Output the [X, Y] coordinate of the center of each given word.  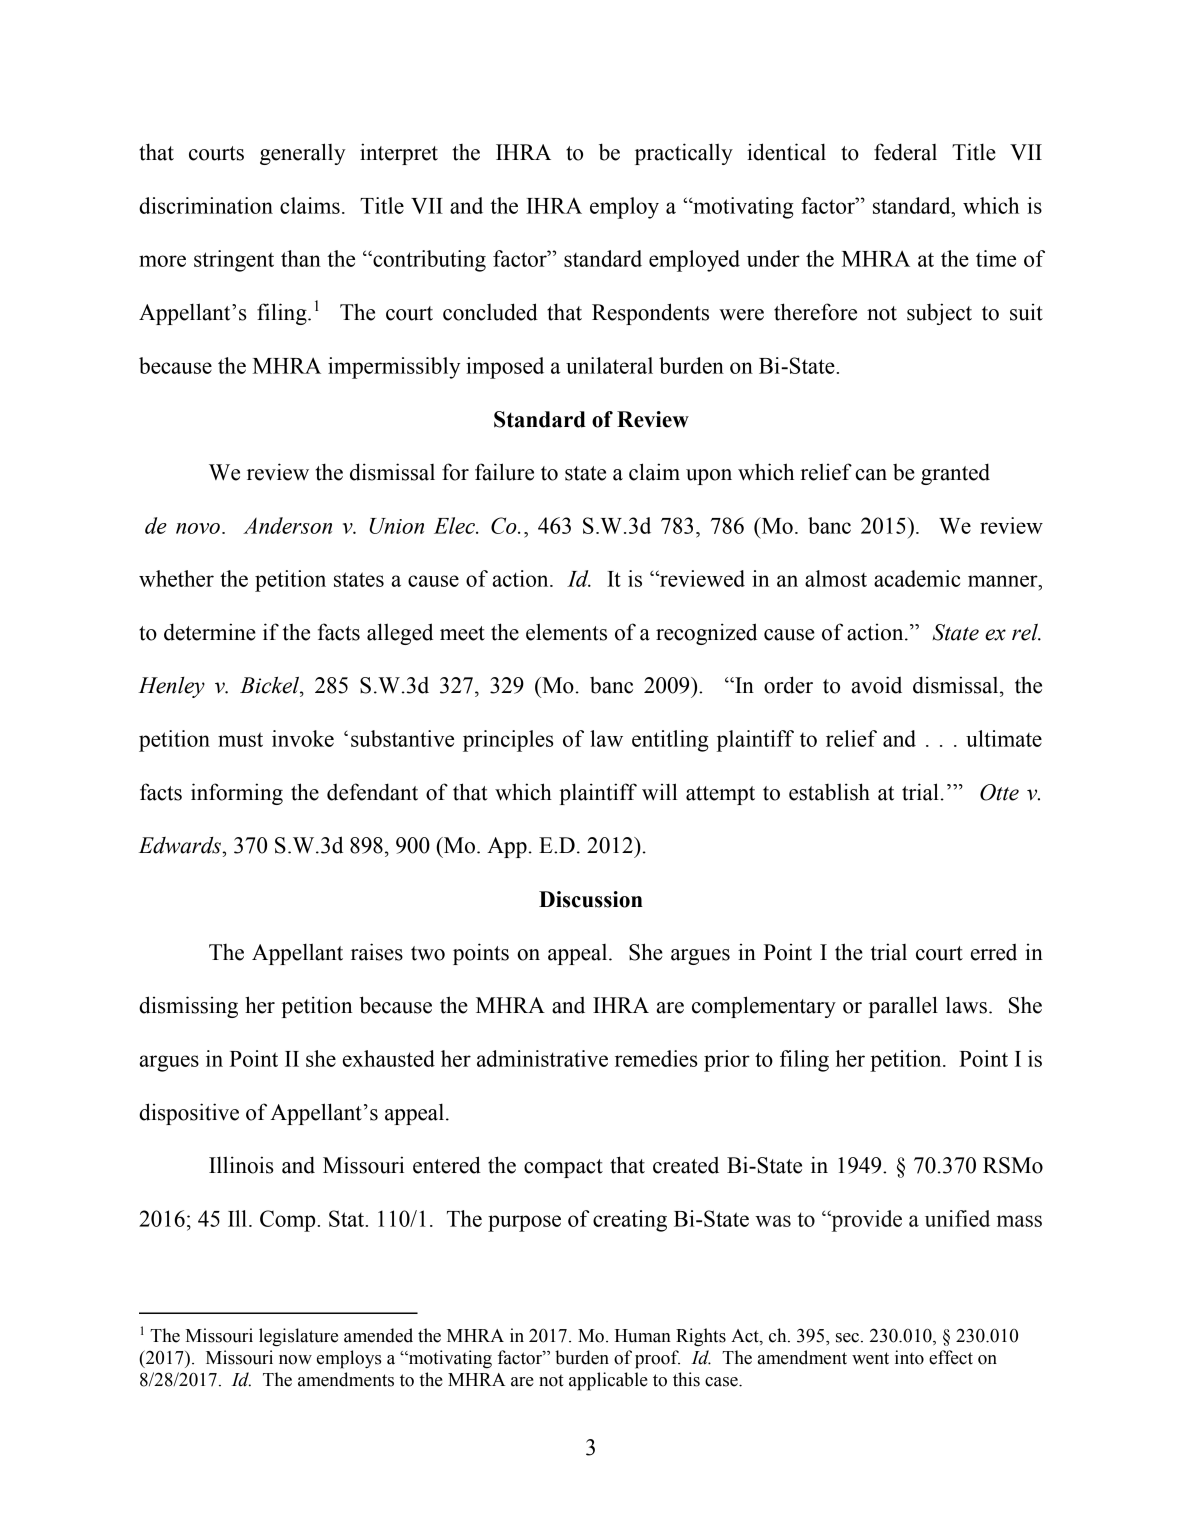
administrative [542, 1058]
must [240, 739]
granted [955, 474]
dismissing [188, 1007]
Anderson [287, 525]
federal [905, 152]
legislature [298, 1337]
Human [643, 1336]
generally [303, 154]
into [909, 1357]
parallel [903, 1007]
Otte [999, 792]
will [659, 791]
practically [684, 154]
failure [504, 472]
